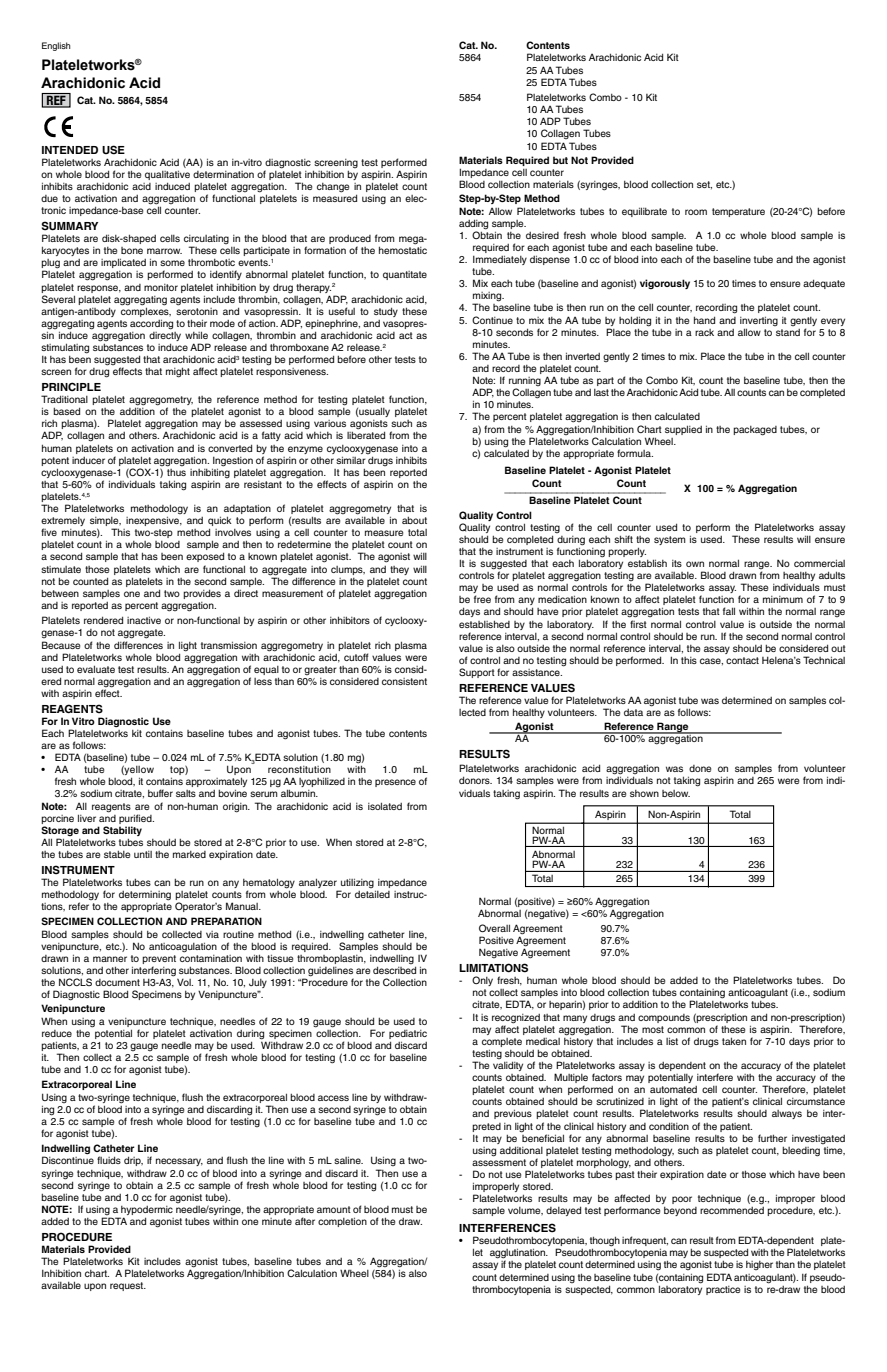  What do you see at coordinates (742, 660) in the screenshot?
I see `contact` at bounding box center [742, 660].
